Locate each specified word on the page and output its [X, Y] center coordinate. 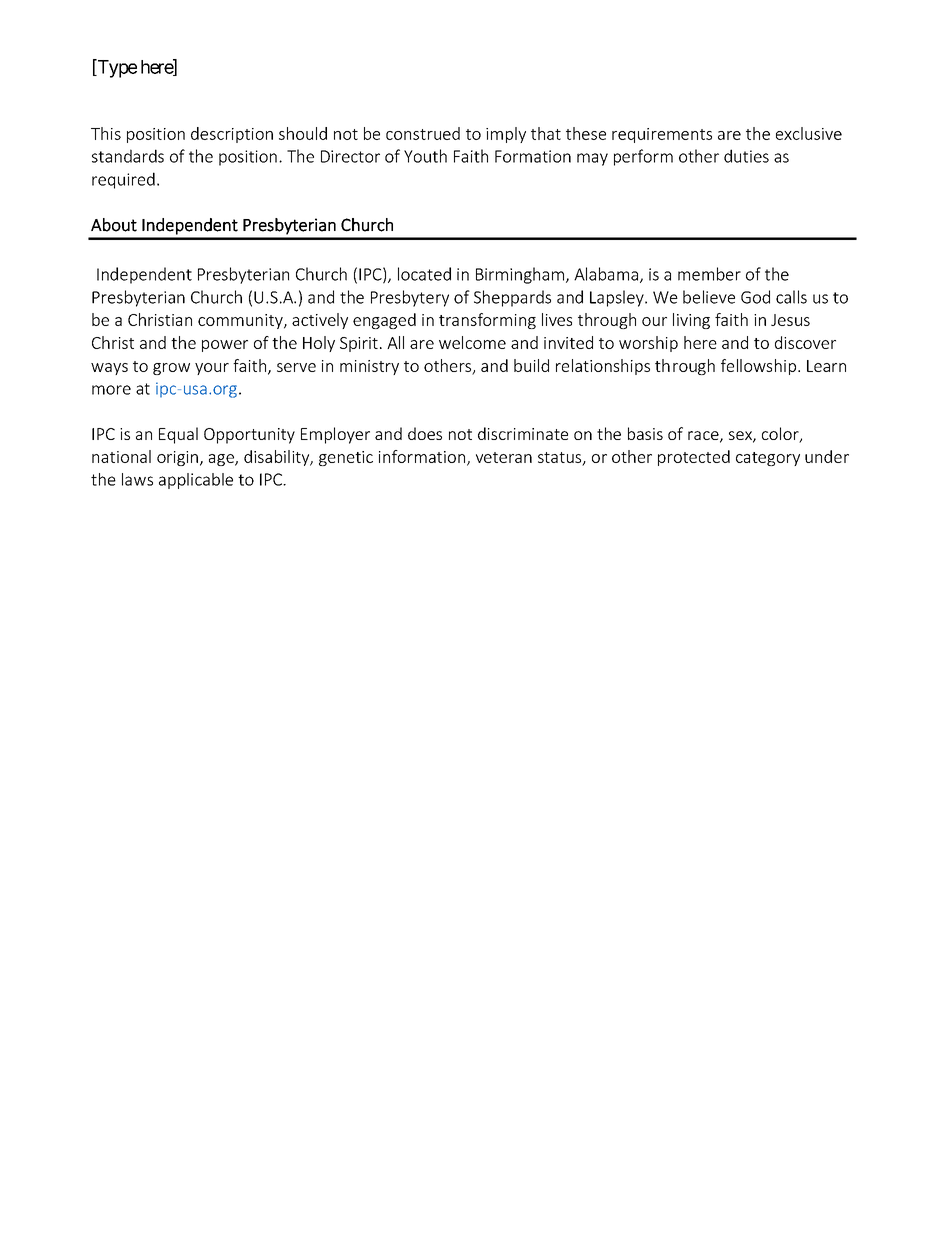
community [241, 321]
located [424, 274]
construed [423, 133]
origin [177, 458]
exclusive [809, 133]
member [709, 274]
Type [116, 68]
